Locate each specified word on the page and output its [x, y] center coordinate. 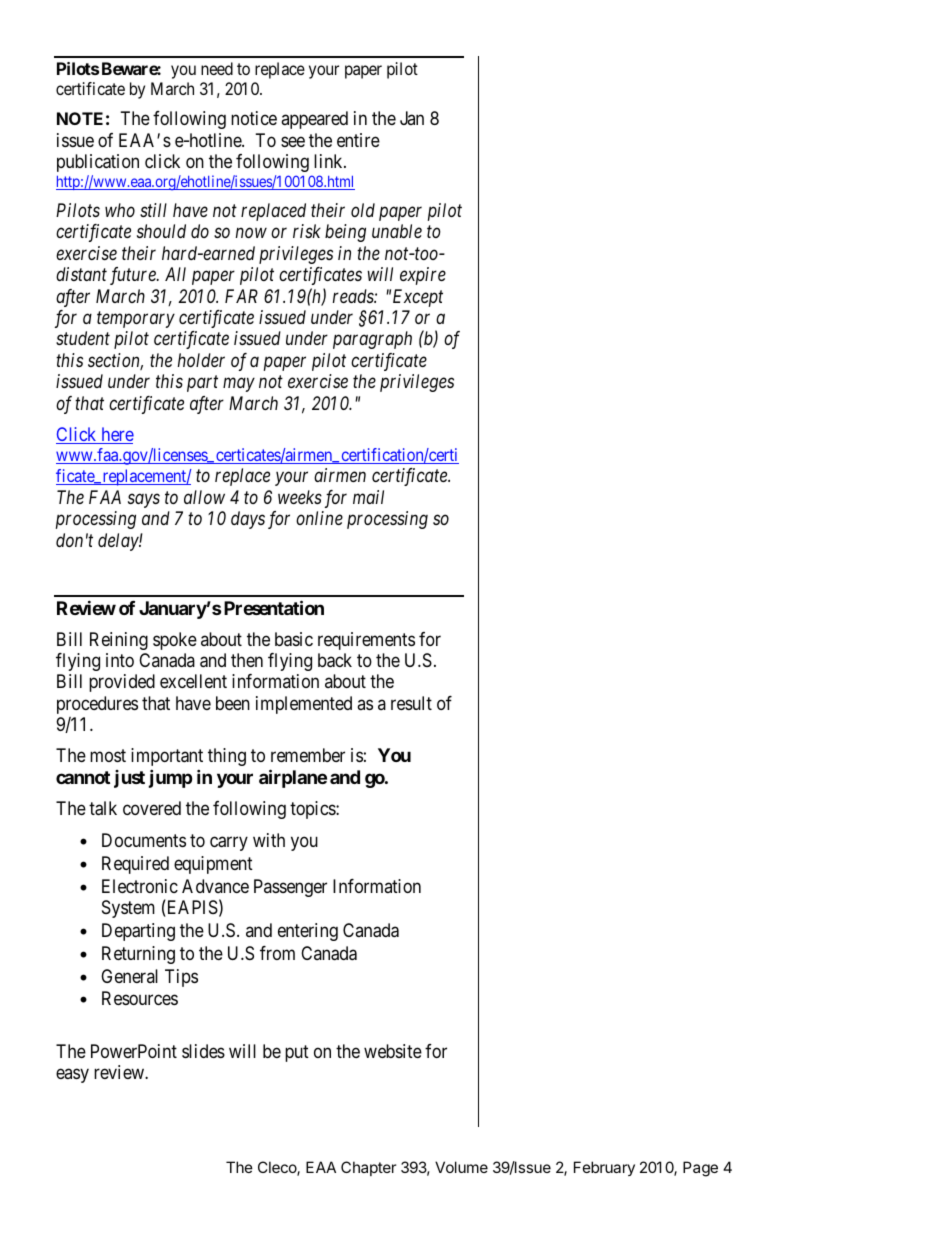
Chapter [368, 1168]
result [411, 703]
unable [397, 231]
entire [358, 140]
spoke [175, 641]
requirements [366, 641]
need [217, 68]
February [604, 1168]
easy [72, 1076]
